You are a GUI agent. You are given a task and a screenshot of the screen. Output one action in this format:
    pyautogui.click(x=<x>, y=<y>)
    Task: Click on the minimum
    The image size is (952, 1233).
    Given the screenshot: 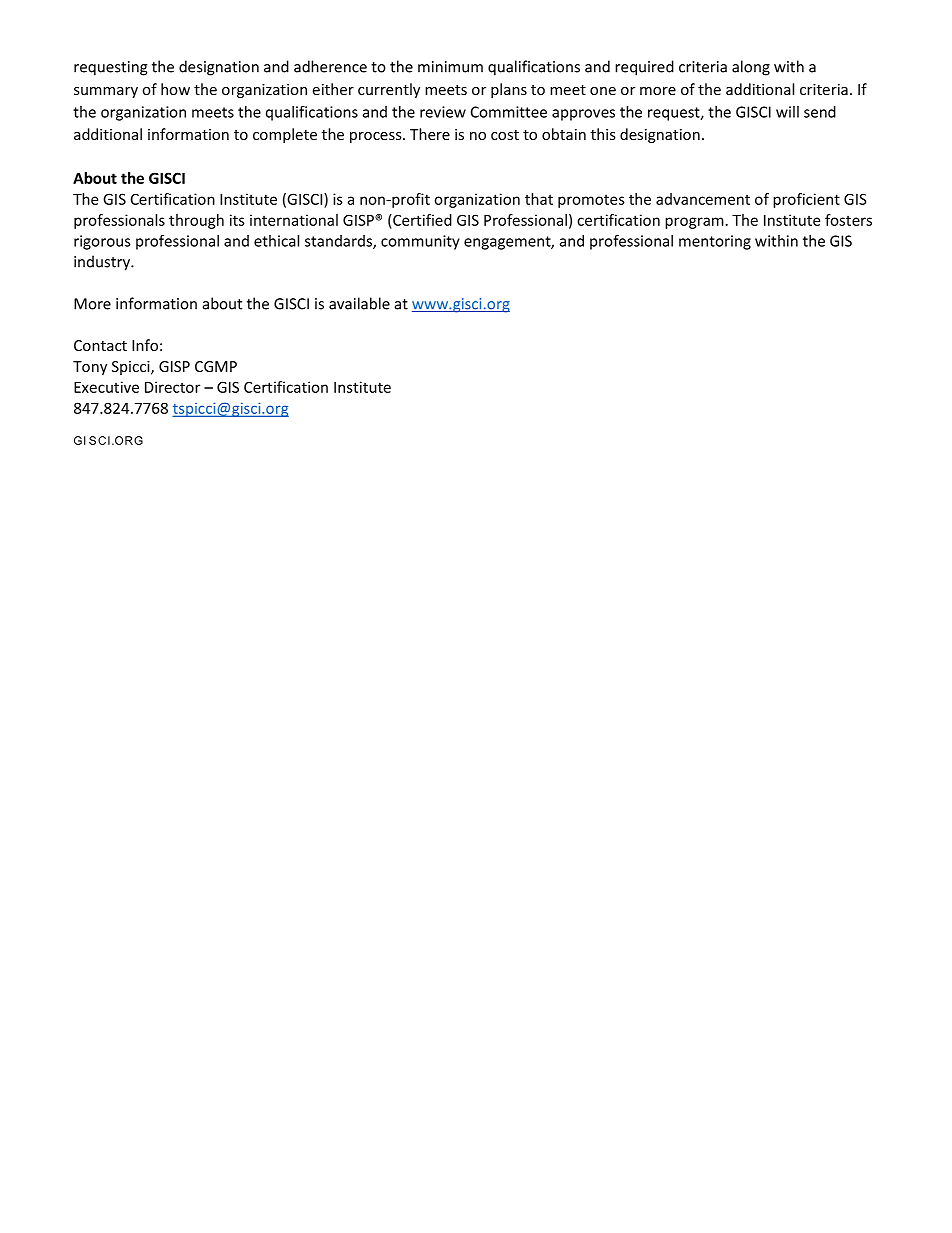 What is the action you would take?
    pyautogui.click(x=450, y=67)
